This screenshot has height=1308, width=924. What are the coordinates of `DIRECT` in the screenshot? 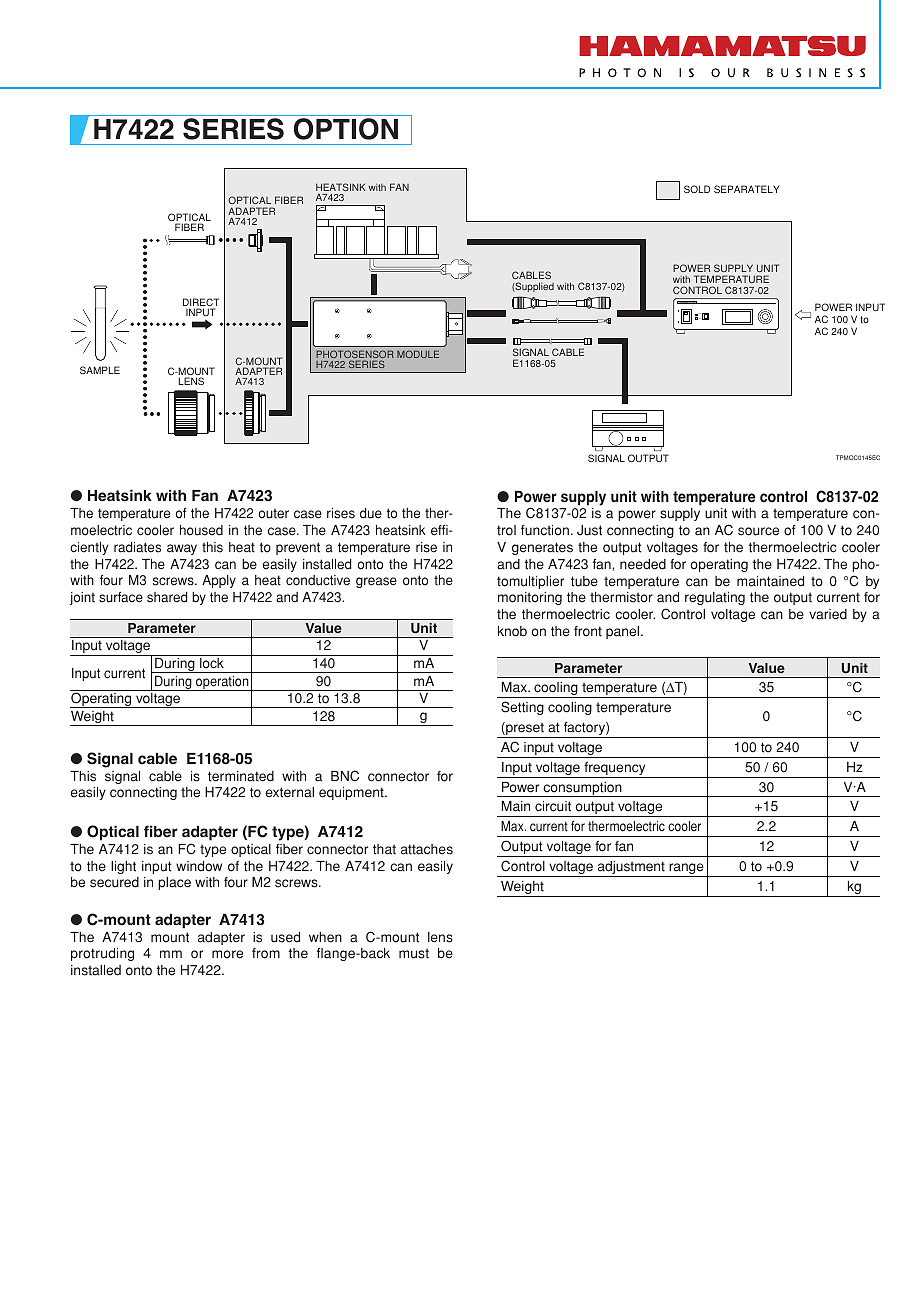 It's located at (201, 303).
